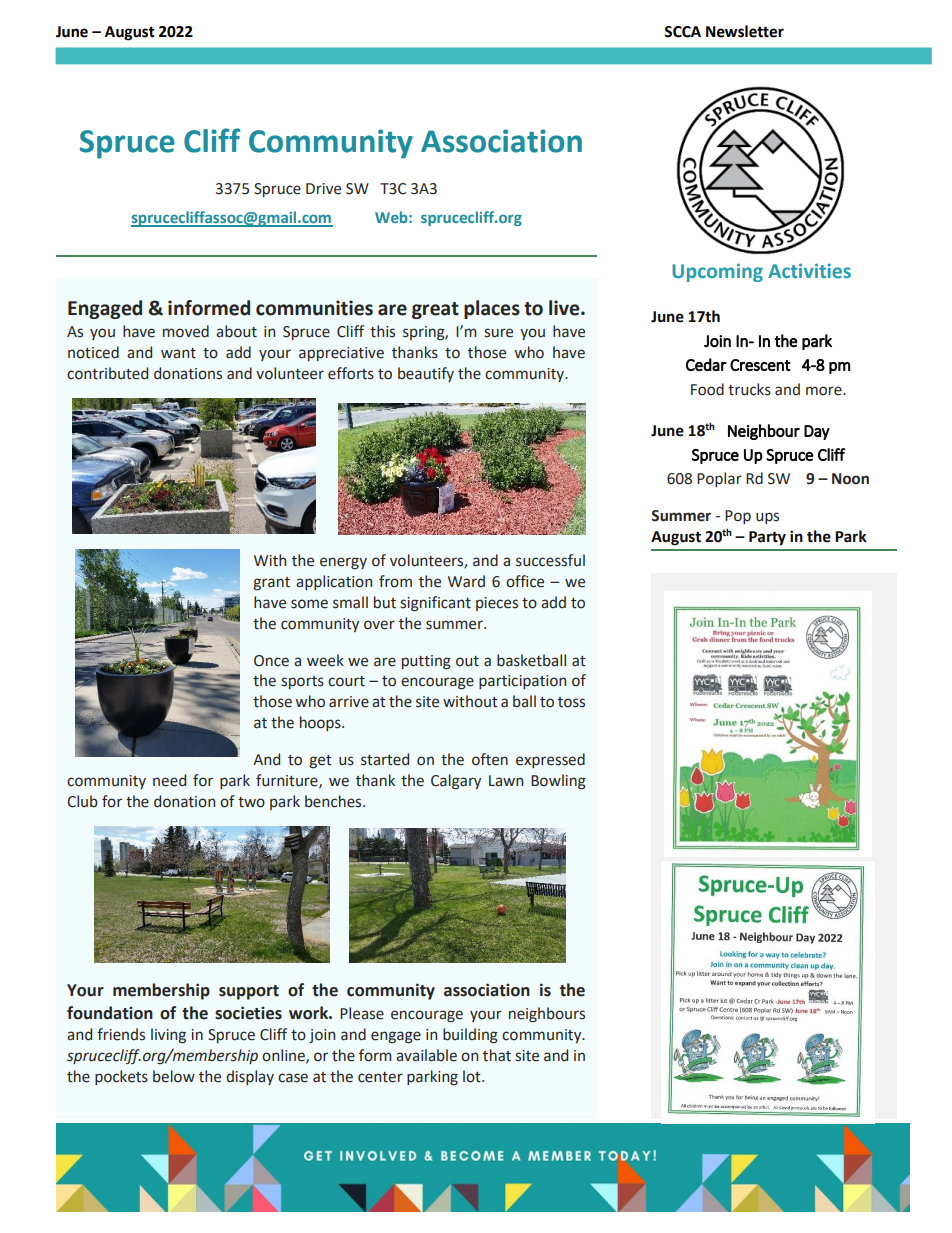  Describe the element at coordinates (558, 782) in the document. I see `Bowling` at that location.
